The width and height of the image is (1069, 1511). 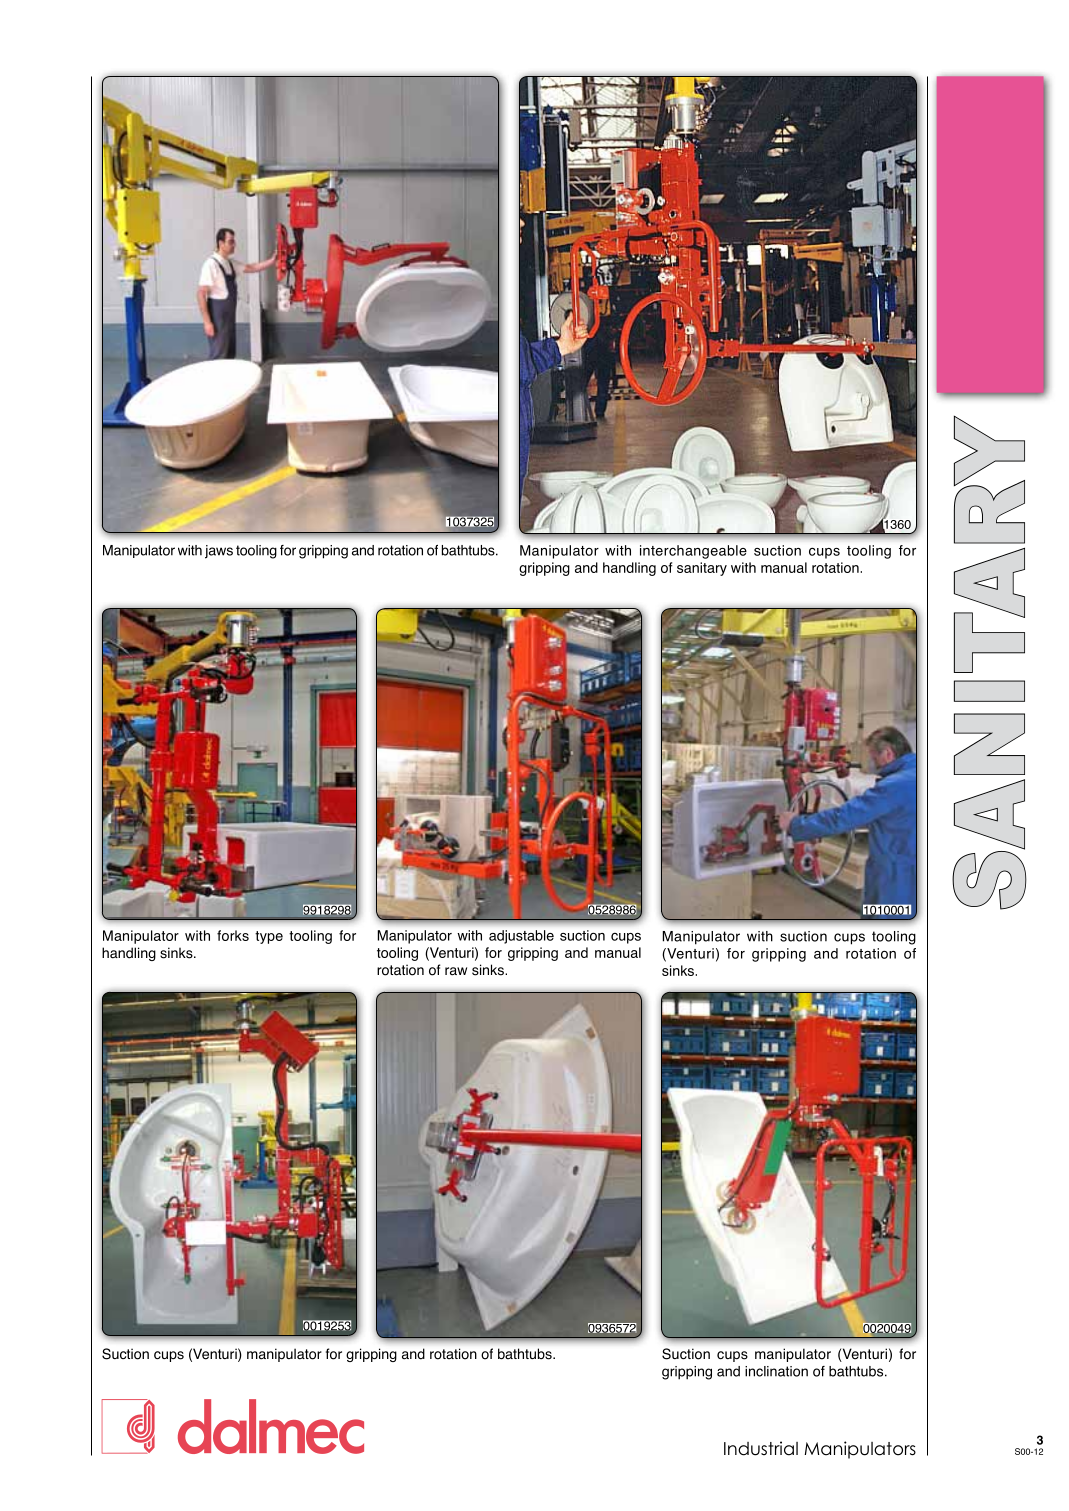 What do you see at coordinates (233, 935) in the image?
I see `forks` at bounding box center [233, 935].
